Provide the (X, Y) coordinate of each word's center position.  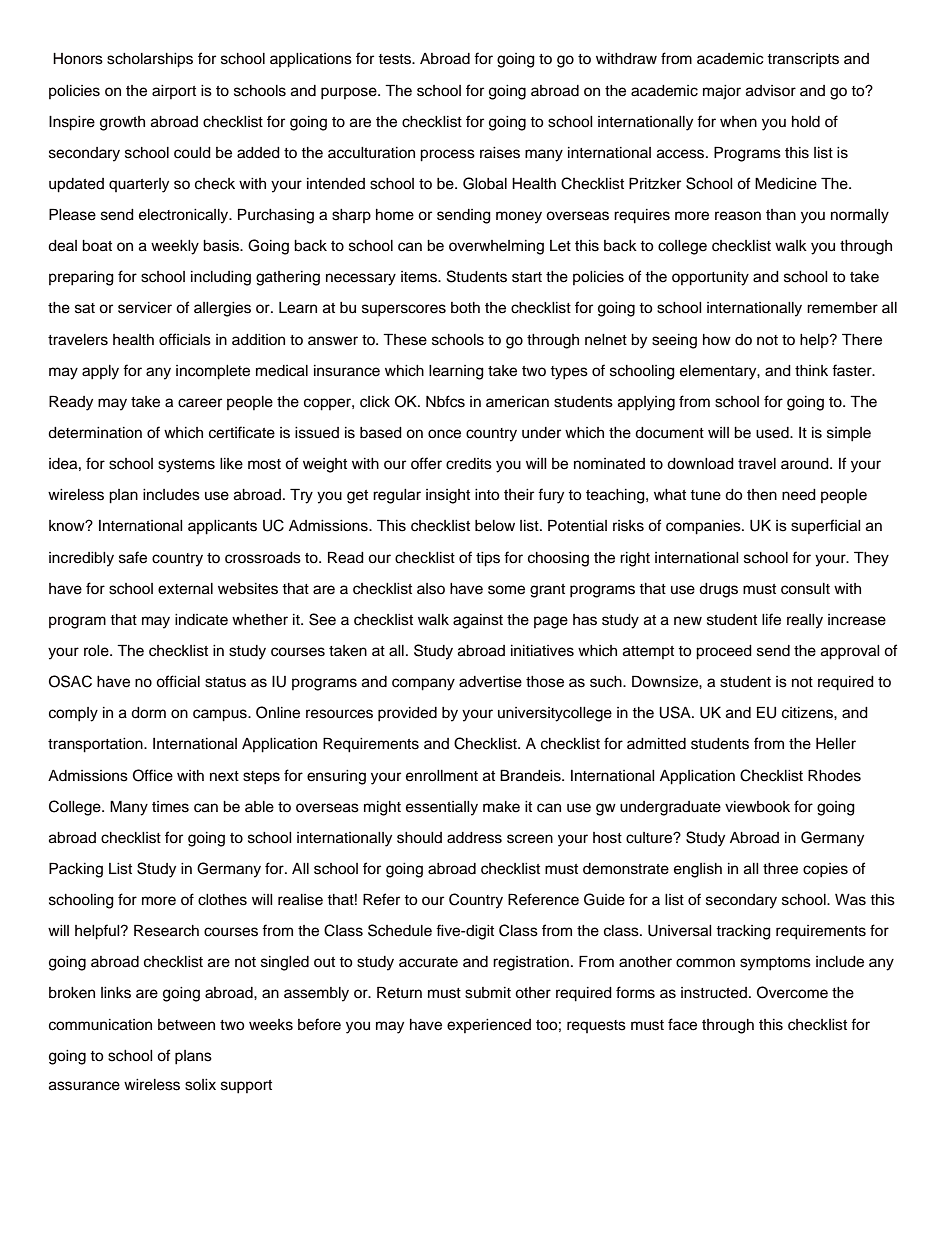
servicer (145, 308)
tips (488, 559)
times (170, 807)
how (717, 339)
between (186, 1025)
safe (133, 557)
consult (805, 589)
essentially (442, 808)
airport (174, 92)
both (465, 308)
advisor (771, 91)
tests (396, 59)
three (780, 869)
